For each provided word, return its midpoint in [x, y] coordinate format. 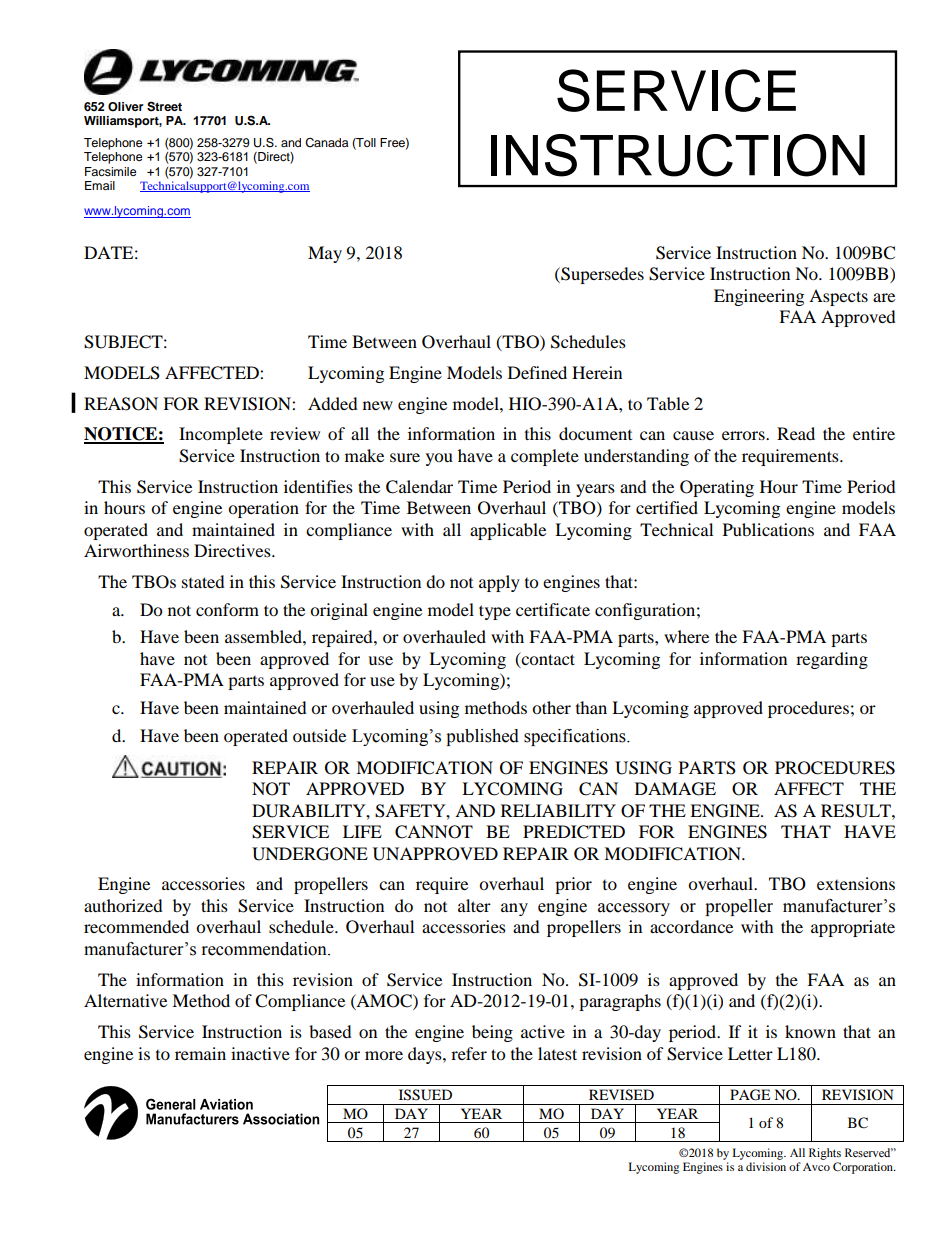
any [514, 909]
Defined [537, 372]
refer [469, 1053]
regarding [832, 660]
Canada [326, 143]
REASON [121, 404]
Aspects [838, 297]
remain [200, 1053]
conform [227, 609]
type [495, 612]
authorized [123, 905]
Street [164, 106]
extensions [856, 883]
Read [796, 433]
